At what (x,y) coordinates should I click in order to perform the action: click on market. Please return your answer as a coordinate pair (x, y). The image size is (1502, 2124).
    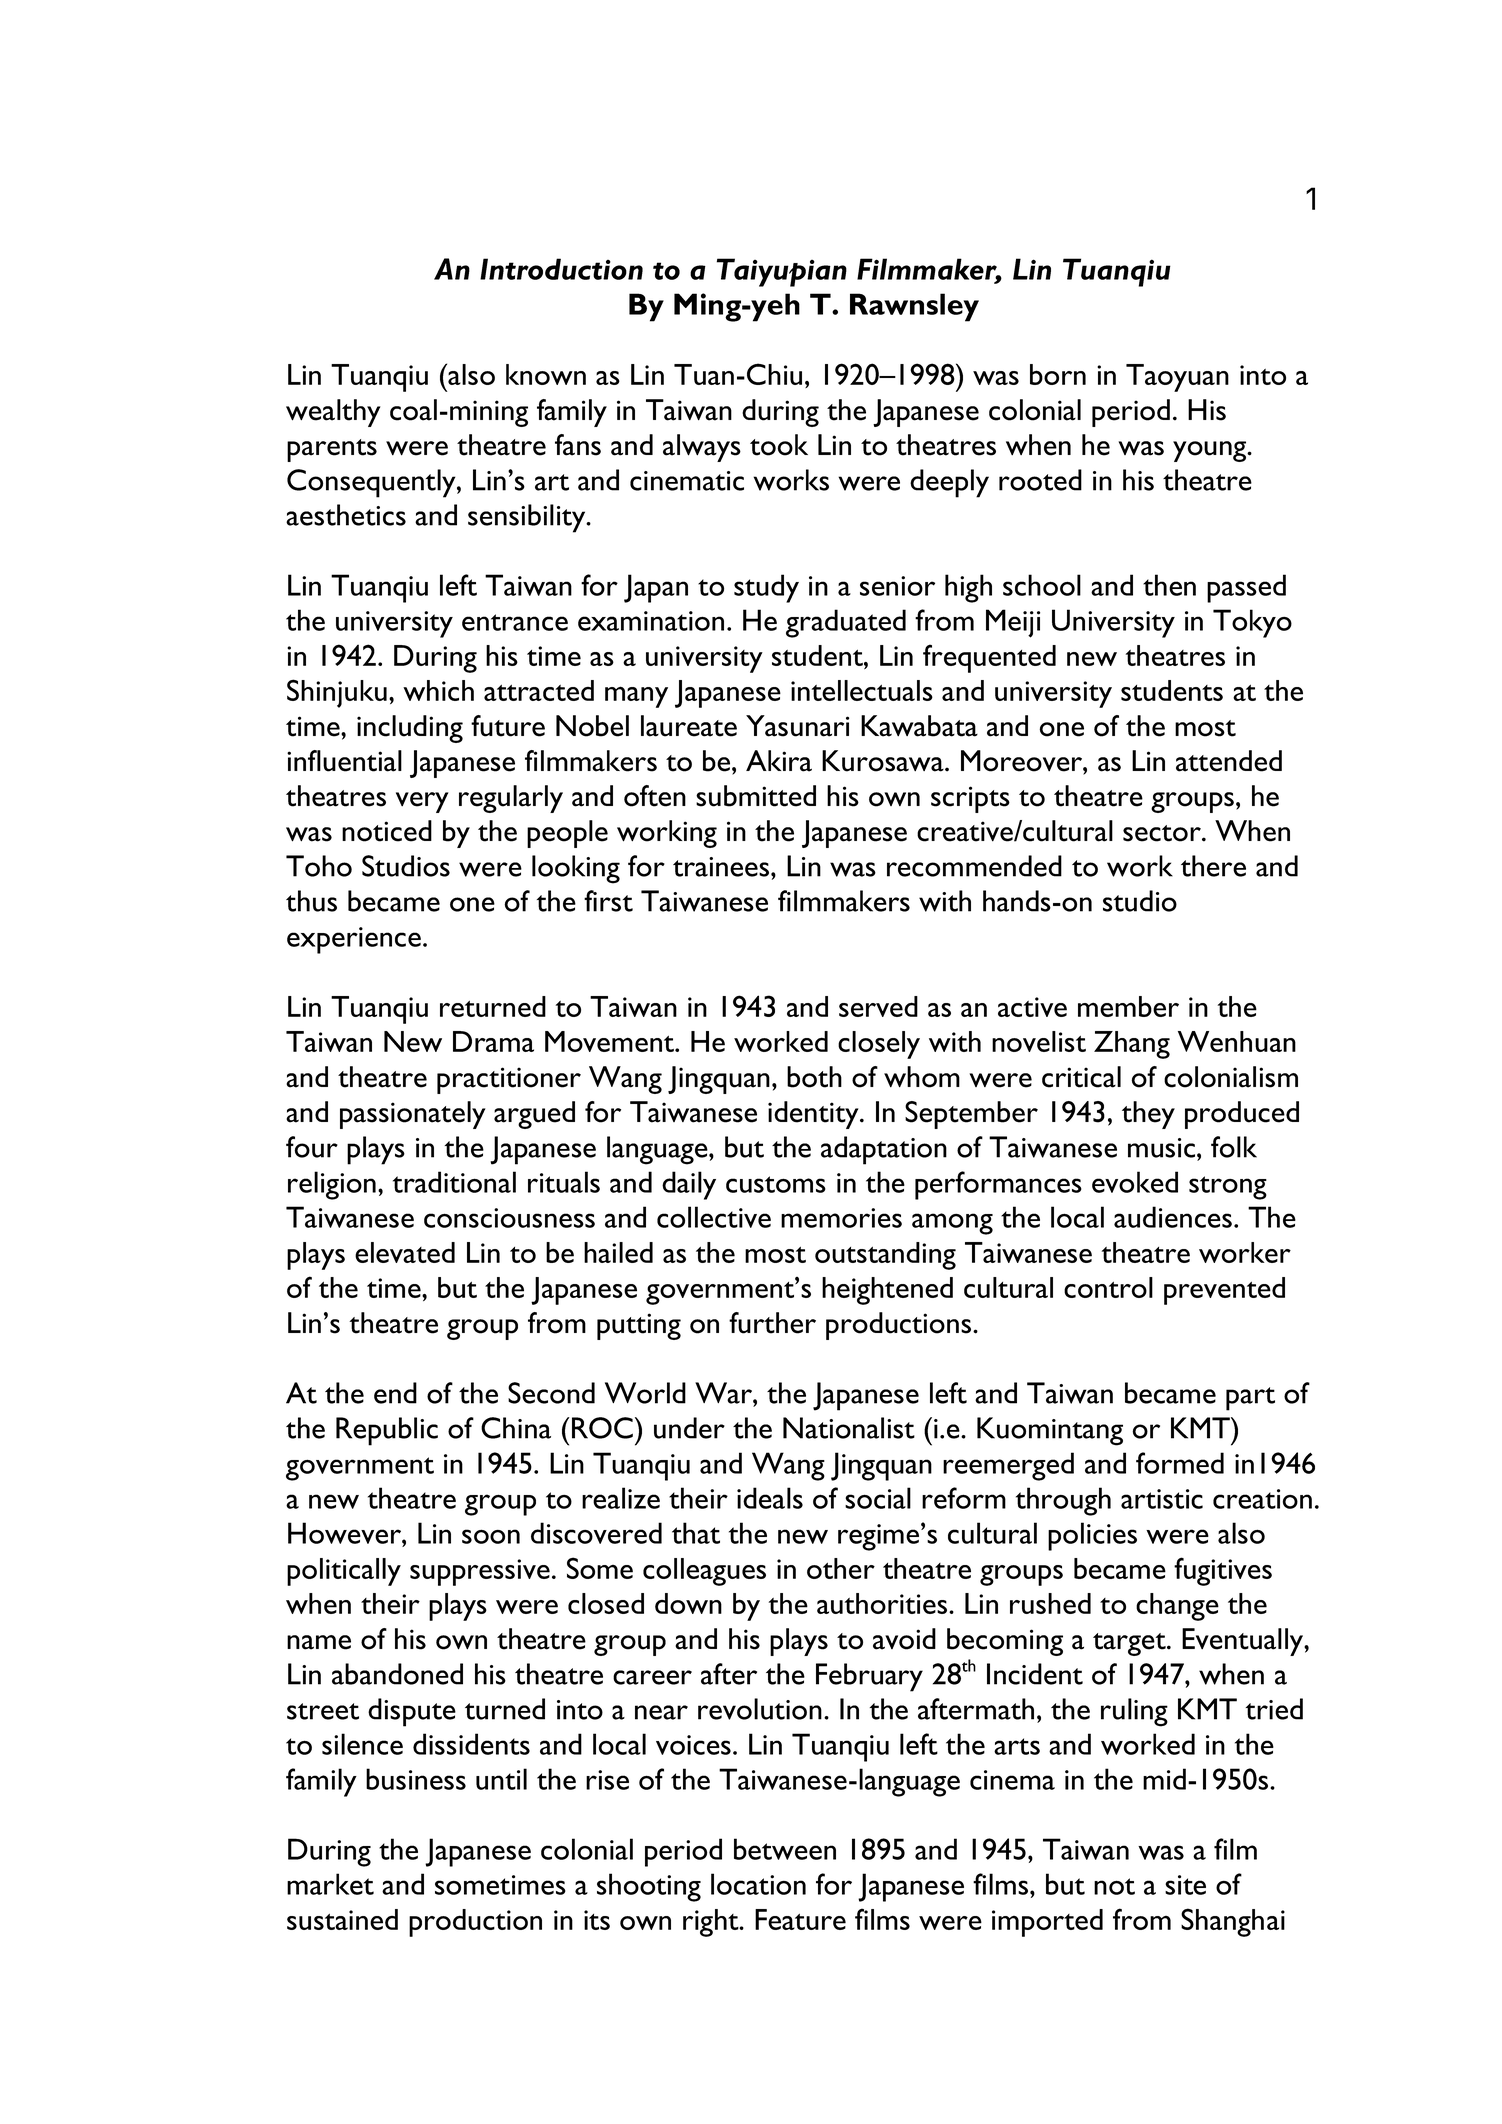
    Looking at the image, I should click on (330, 1884).
